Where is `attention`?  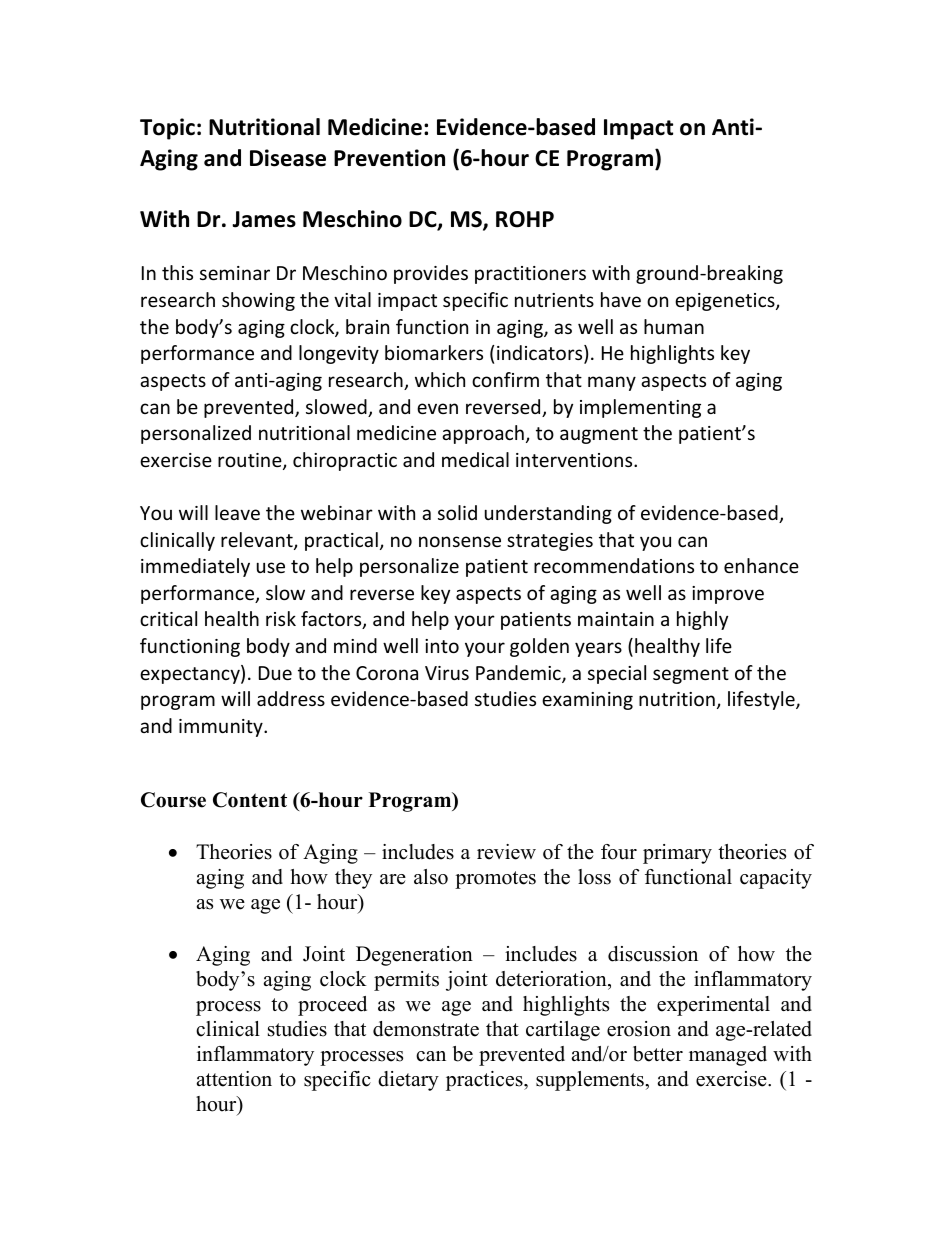 attention is located at coordinates (234, 1079).
